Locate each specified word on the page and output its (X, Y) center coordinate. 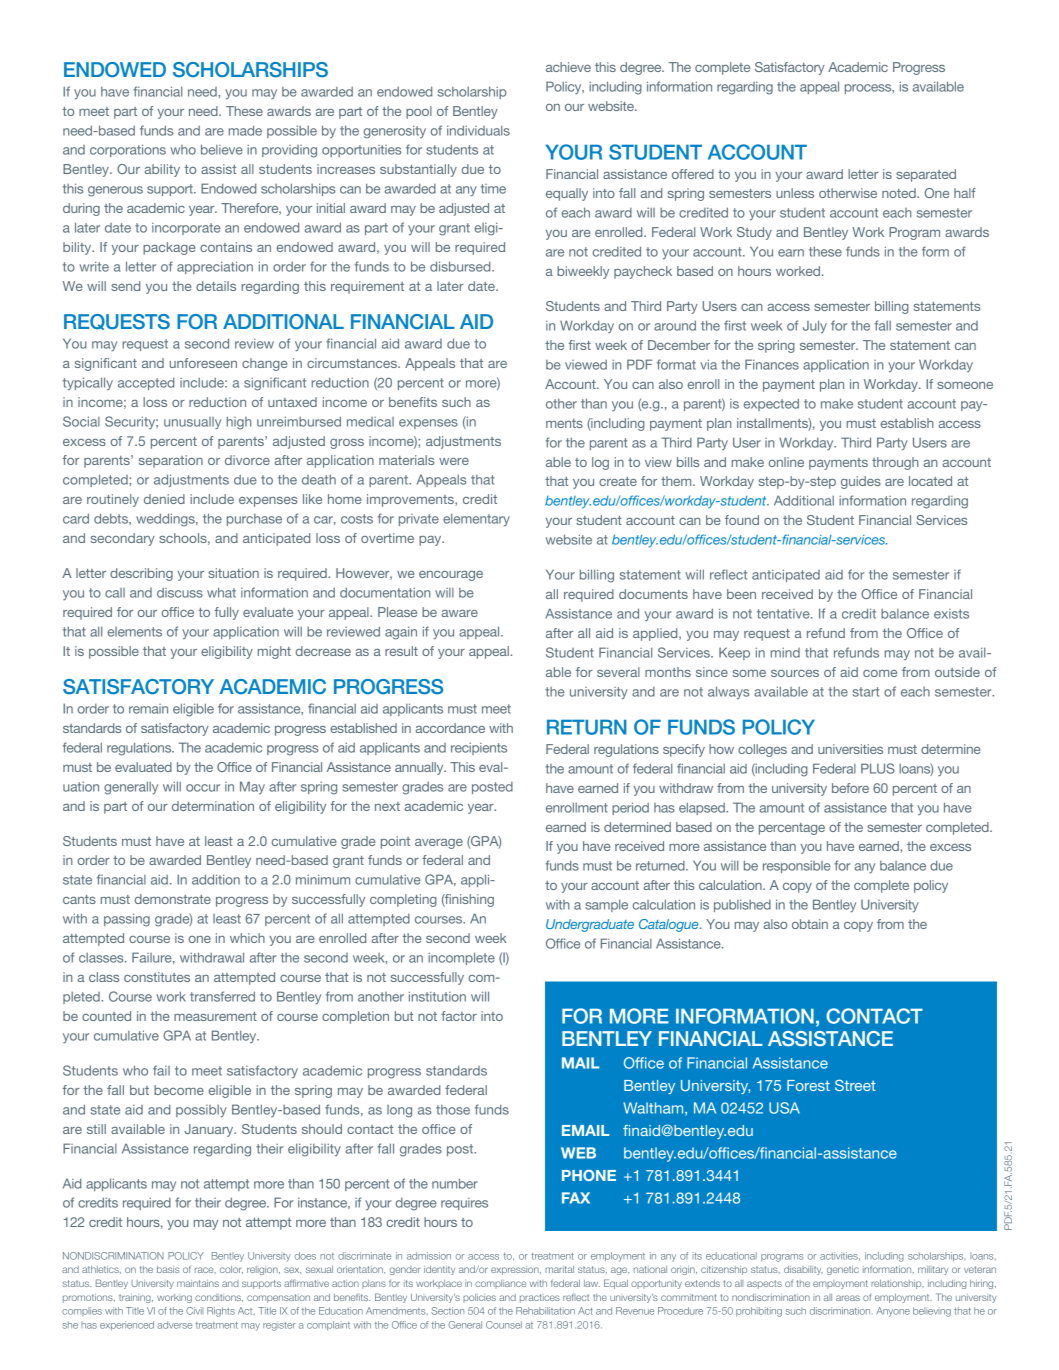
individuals (478, 130)
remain (148, 709)
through (895, 463)
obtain (810, 924)
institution (437, 996)
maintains (198, 1283)
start (866, 692)
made (245, 130)
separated (926, 175)
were (454, 461)
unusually (192, 423)
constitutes (157, 977)
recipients (479, 749)
